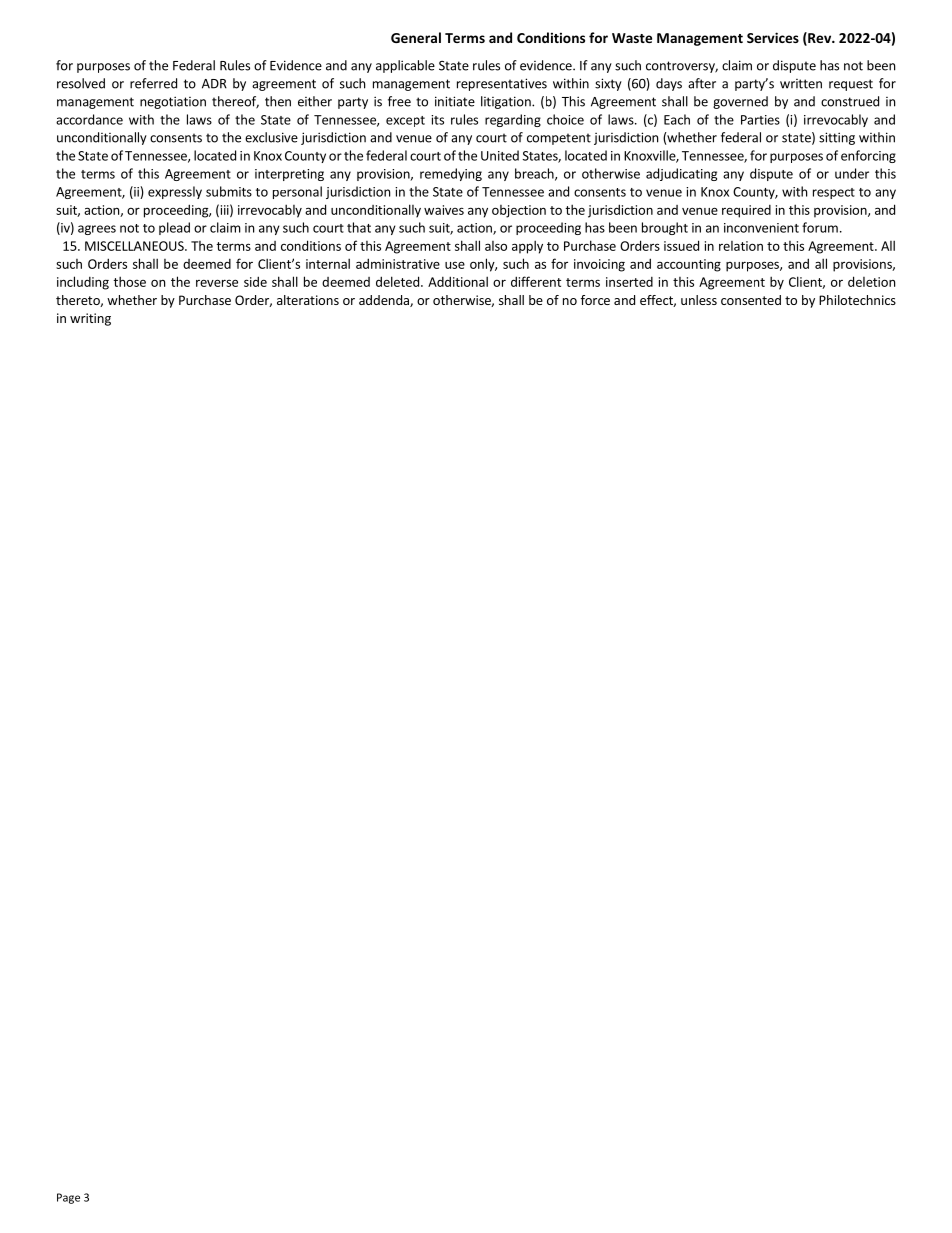  What do you see at coordinates (68, 1198) in the screenshot?
I see `Page` at bounding box center [68, 1198].
